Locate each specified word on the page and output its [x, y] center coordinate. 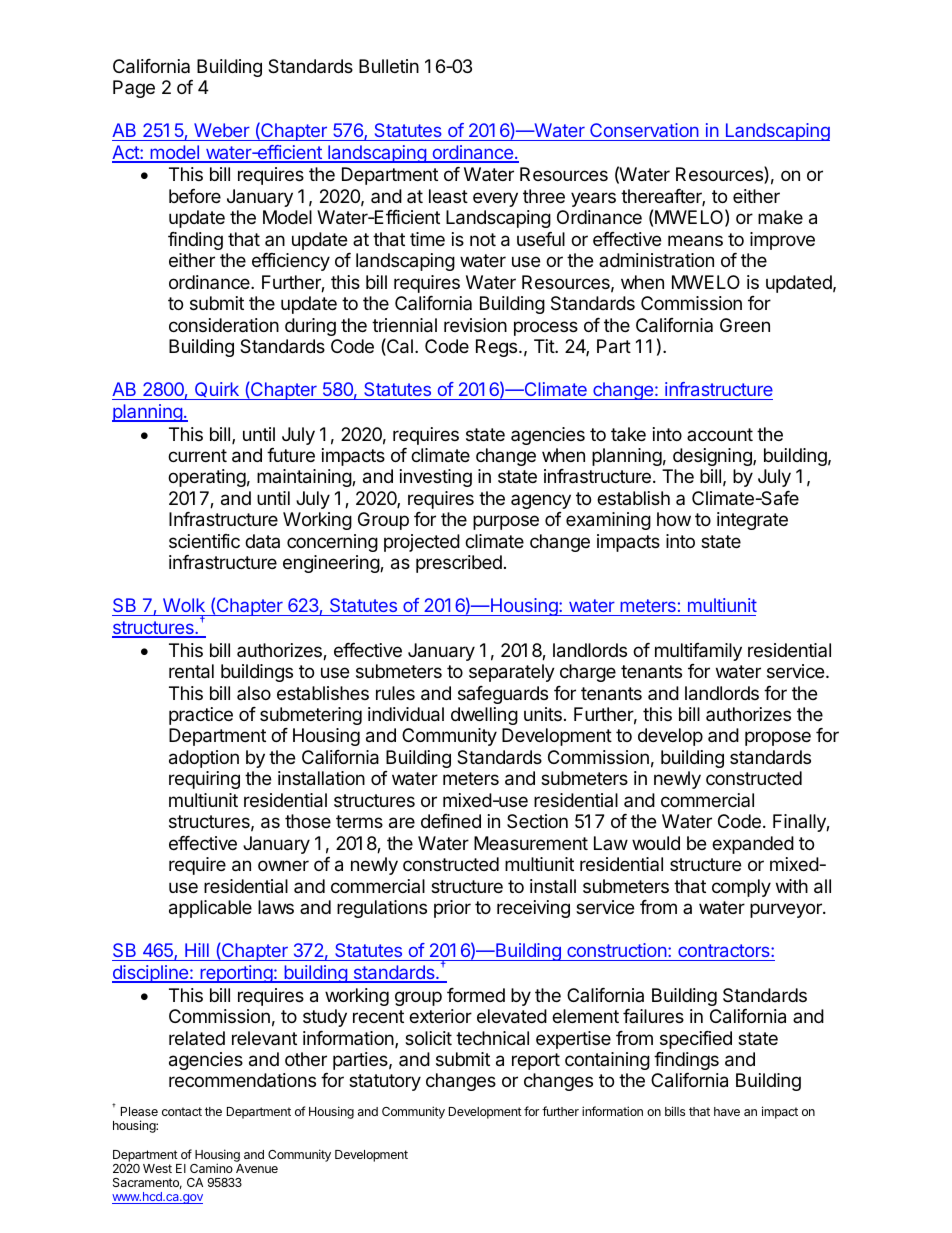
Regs [498, 348]
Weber [222, 130]
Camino [211, 1168]
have [727, 1111]
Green [745, 325]
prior [452, 909]
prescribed [459, 564]
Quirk [216, 391]
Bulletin [389, 66]
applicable [210, 909]
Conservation [644, 130]
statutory [385, 1082]
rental [191, 671]
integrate [752, 521]
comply [741, 888]
